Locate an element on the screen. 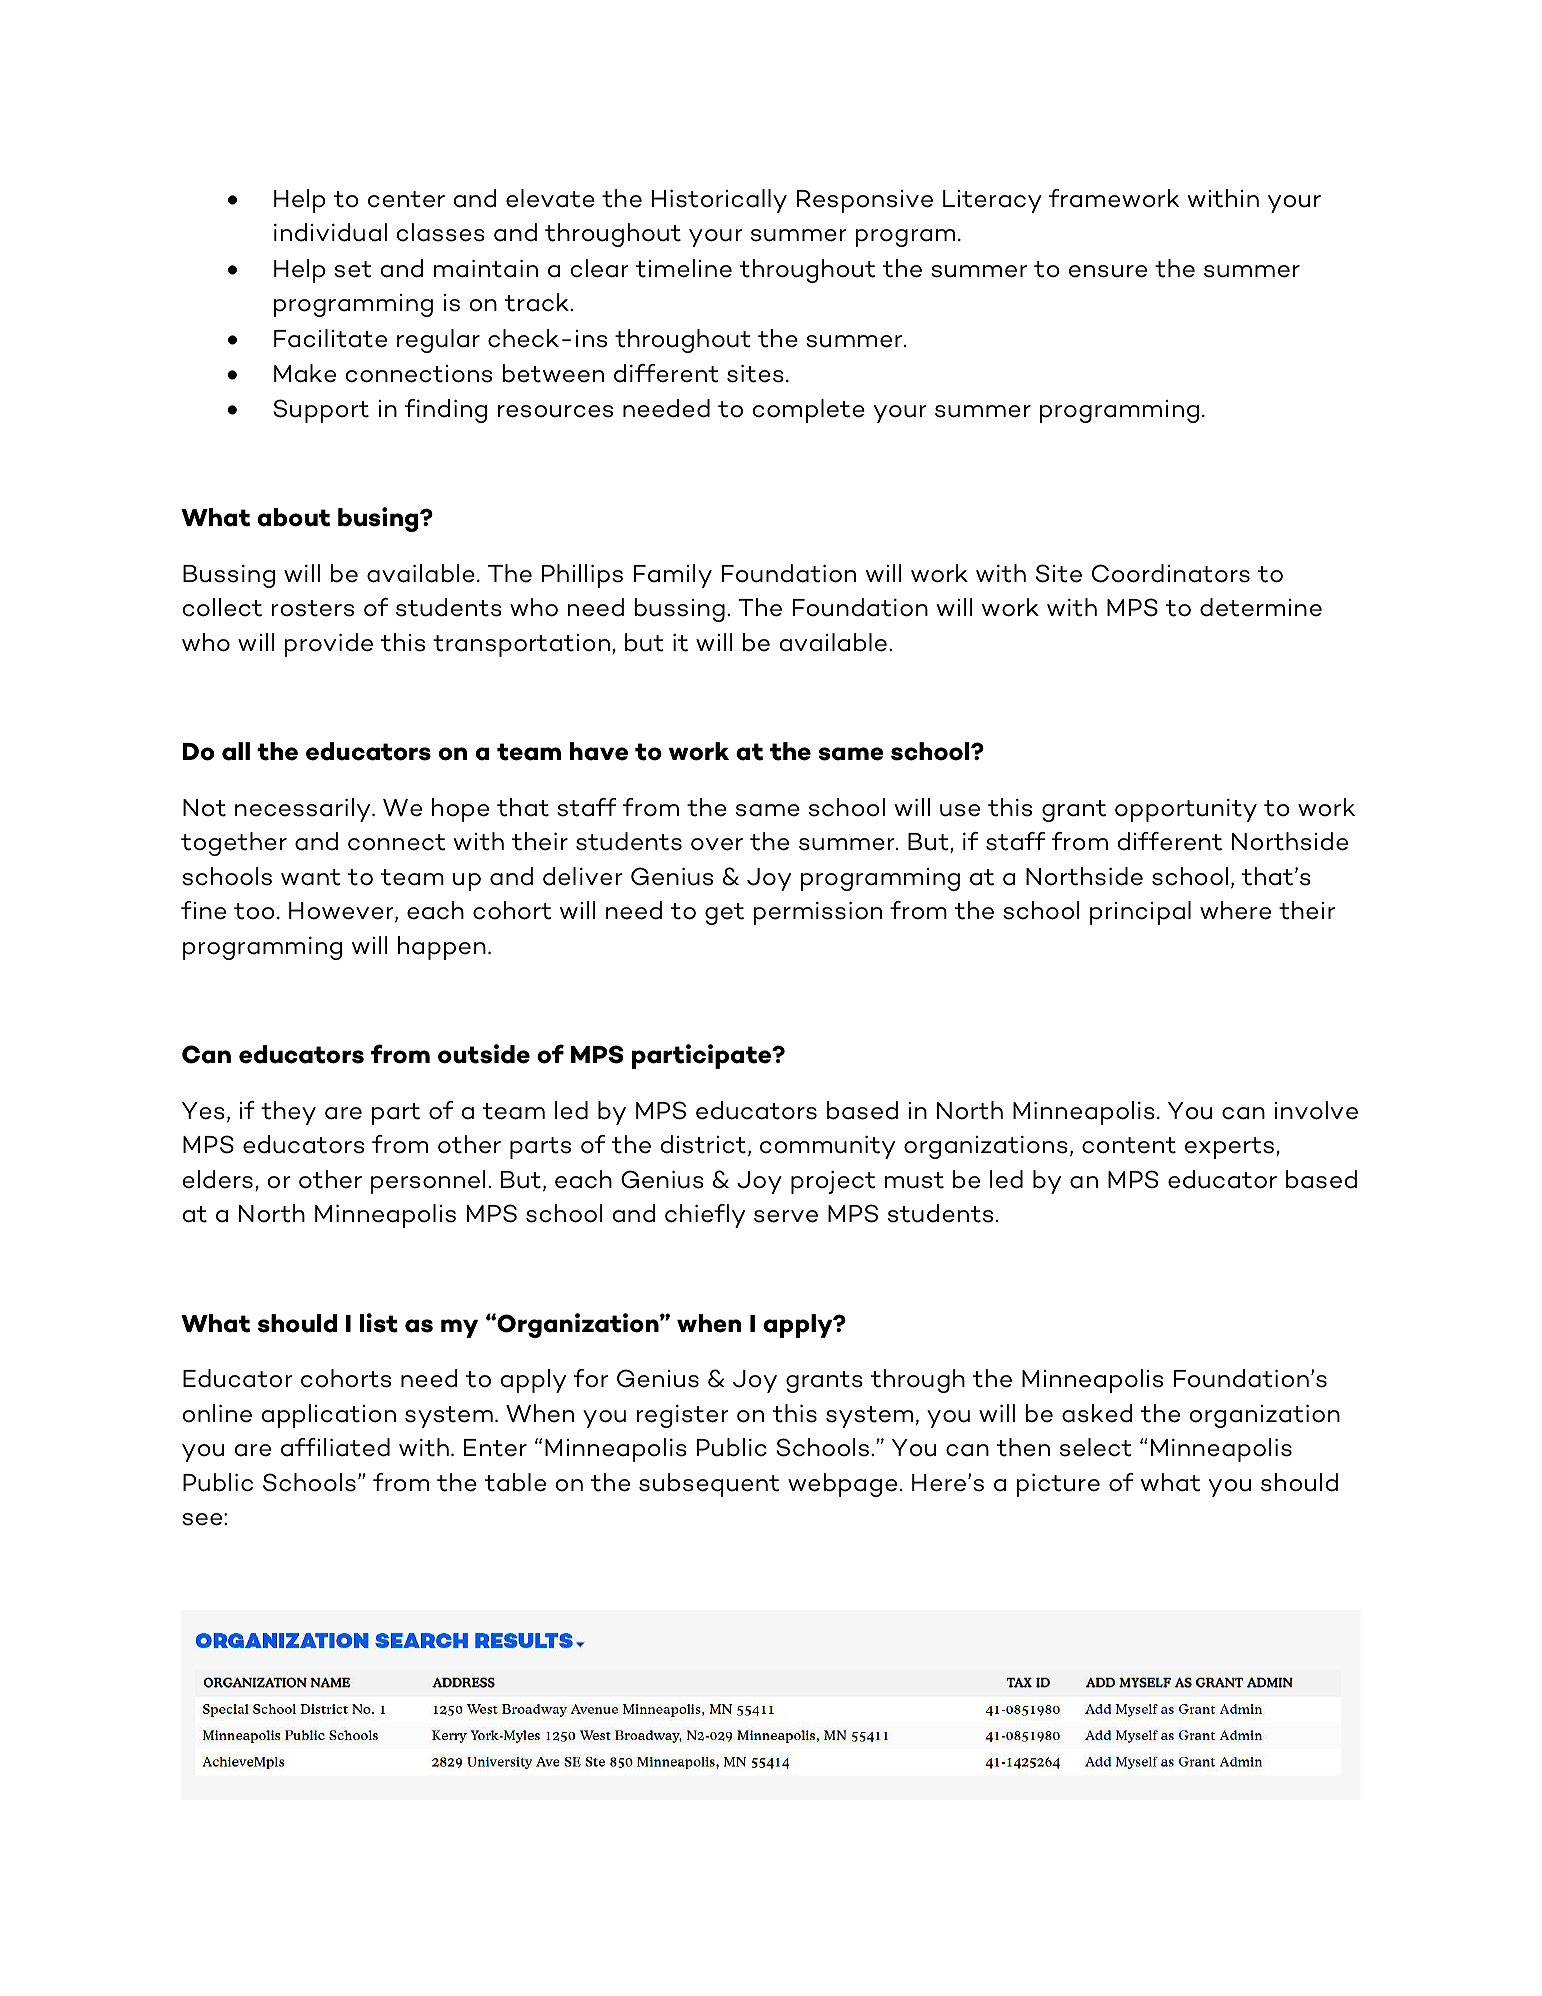  affiliated is located at coordinates (335, 1447).
